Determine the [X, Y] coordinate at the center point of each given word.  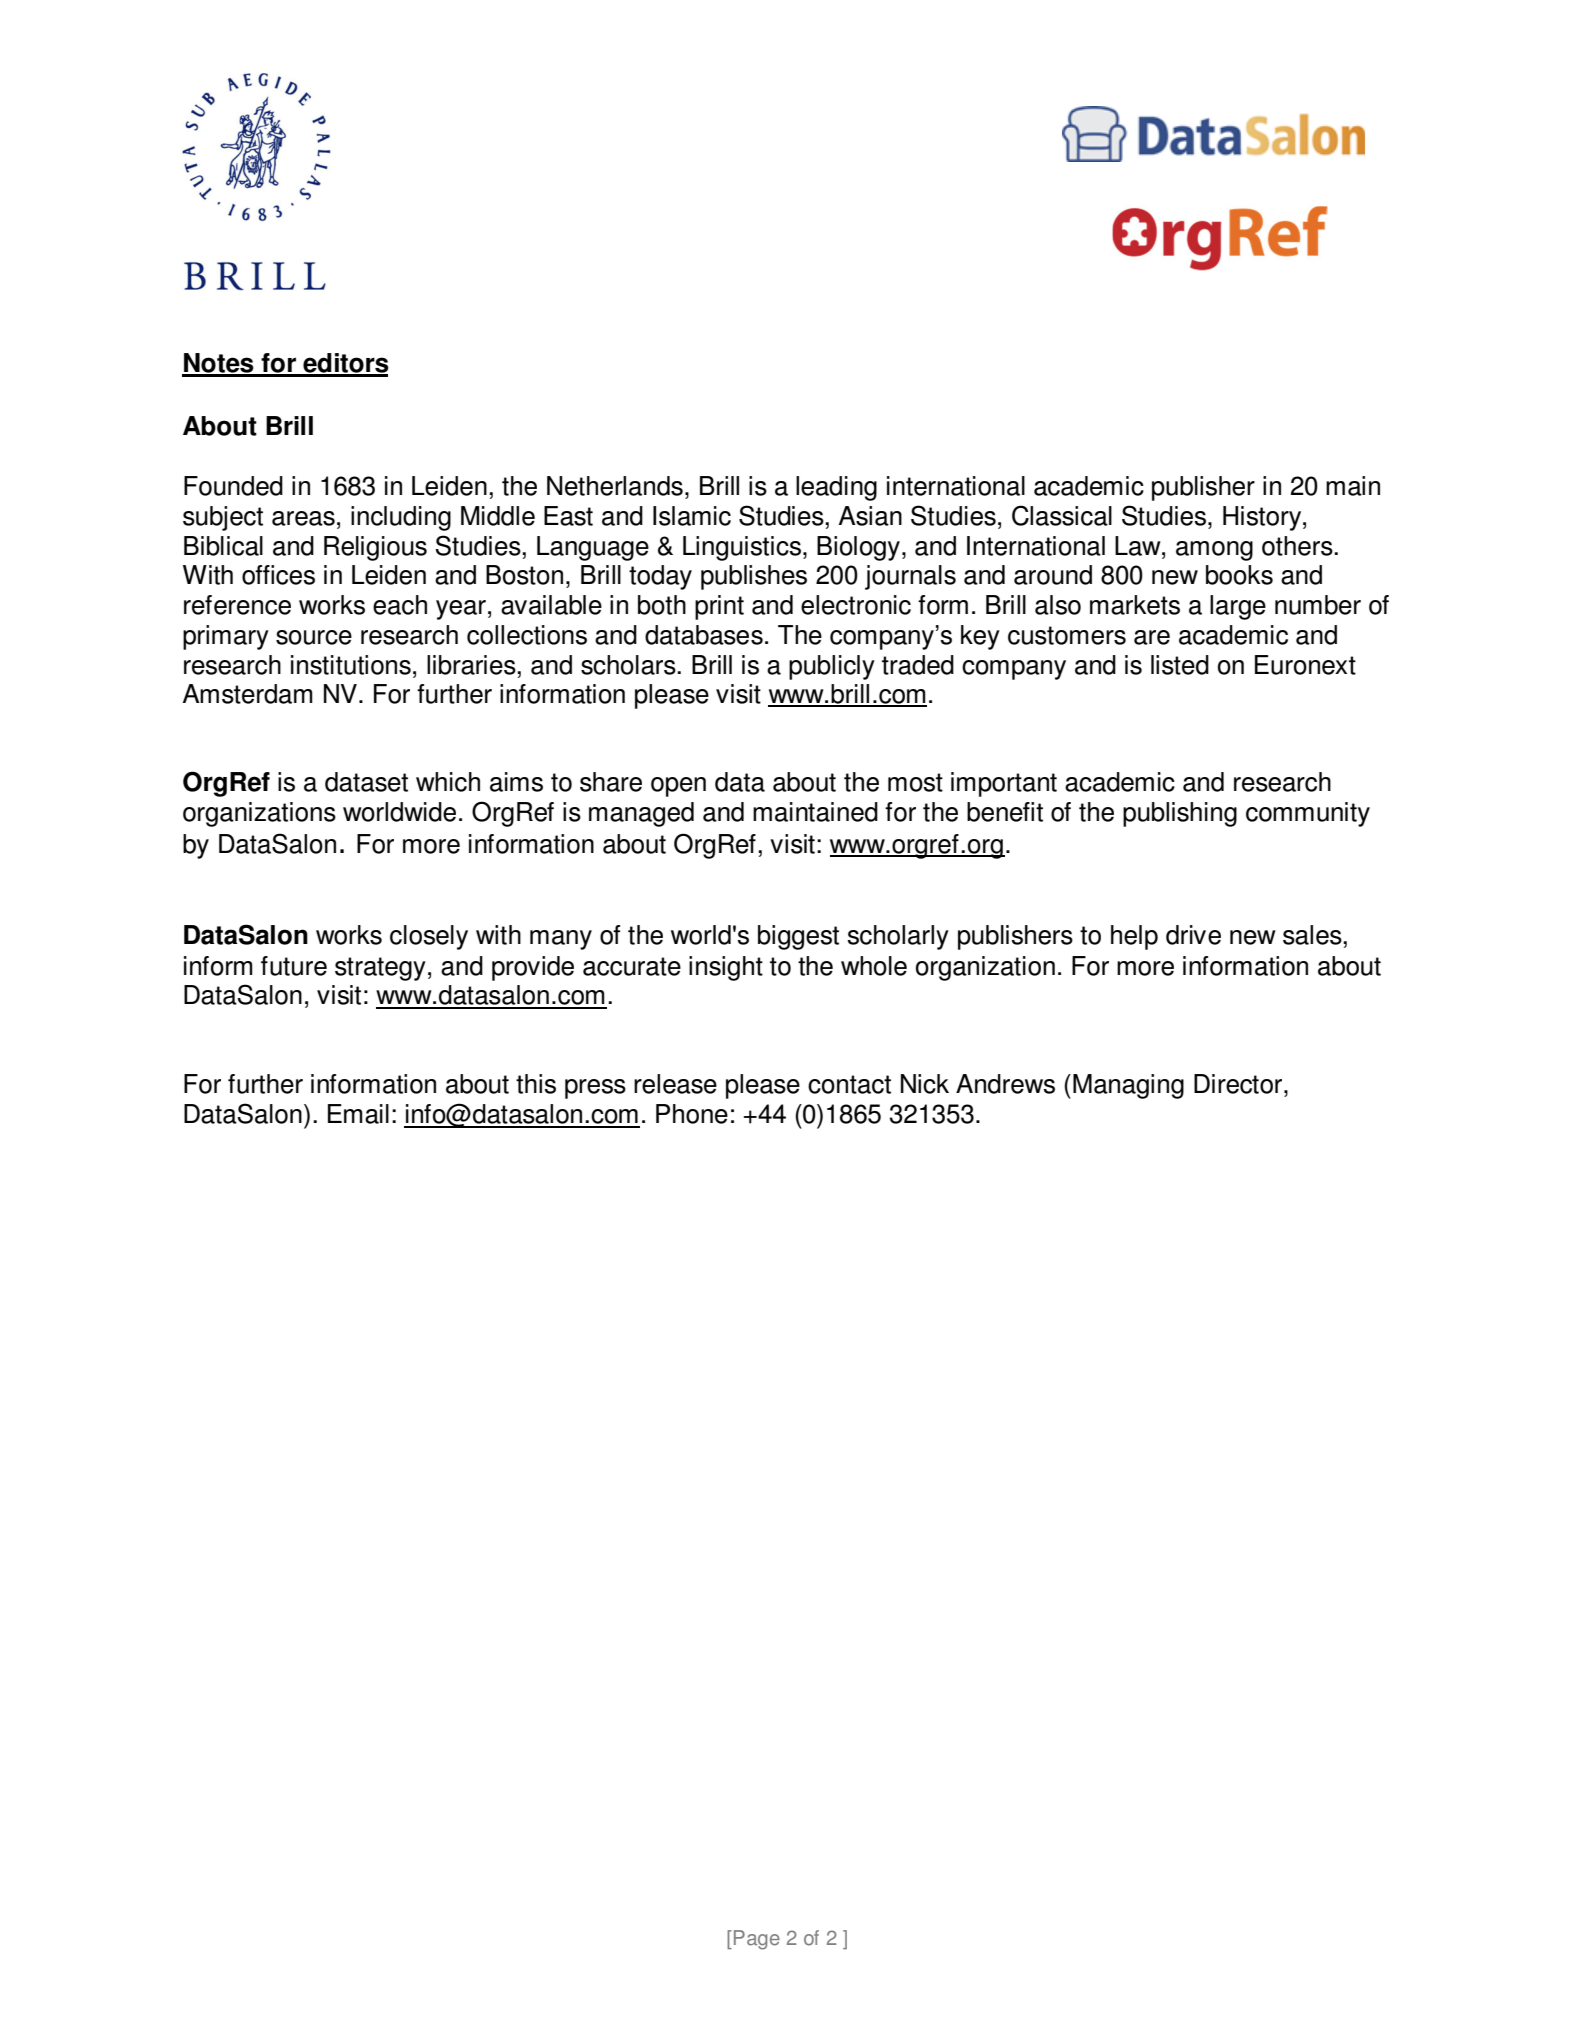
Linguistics [742, 548]
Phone [692, 1114]
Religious [375, 548]
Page [757, 1940]
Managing [1128, 1086]
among [1214, 551]
